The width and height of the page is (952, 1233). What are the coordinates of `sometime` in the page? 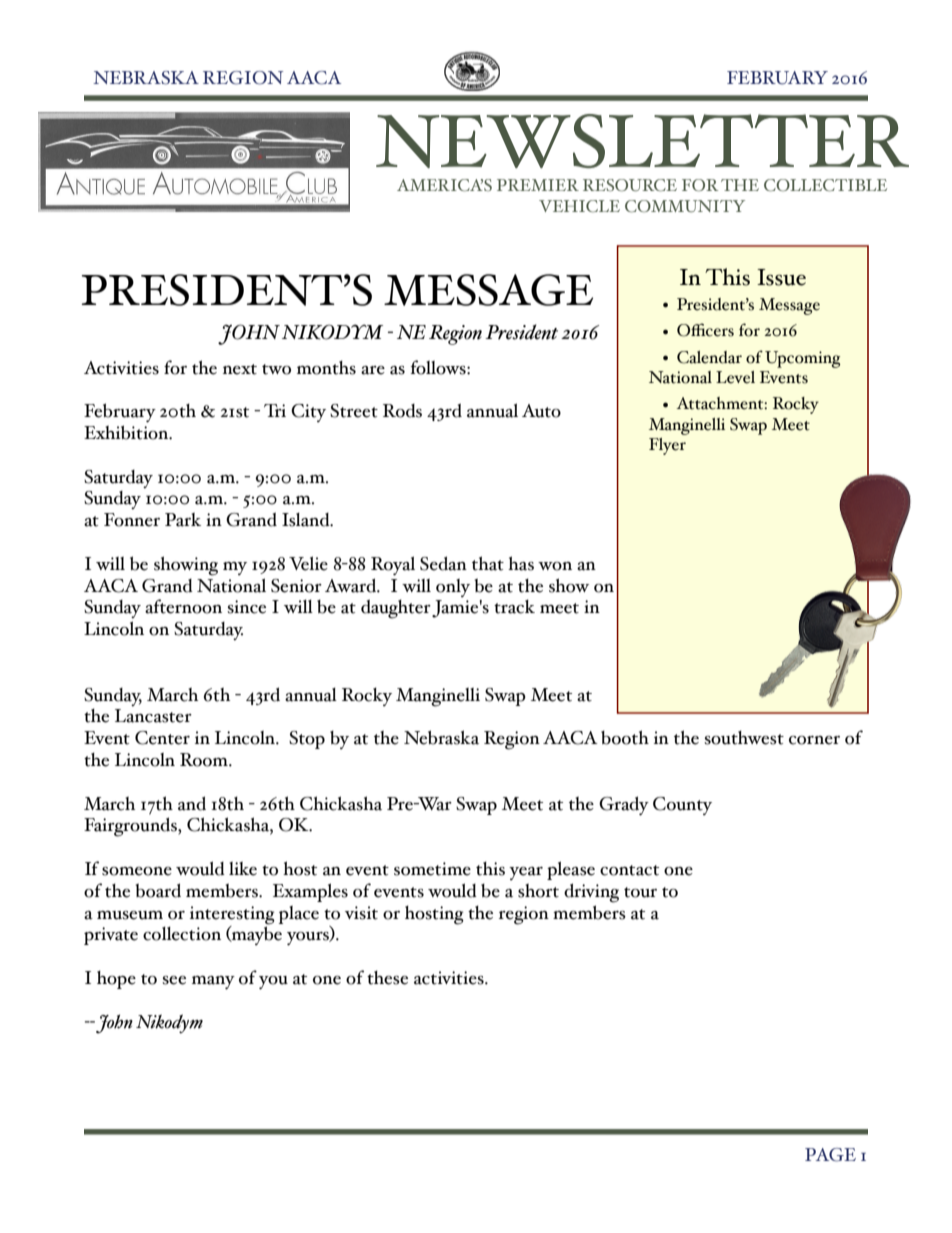 It's located at (432, 869).
